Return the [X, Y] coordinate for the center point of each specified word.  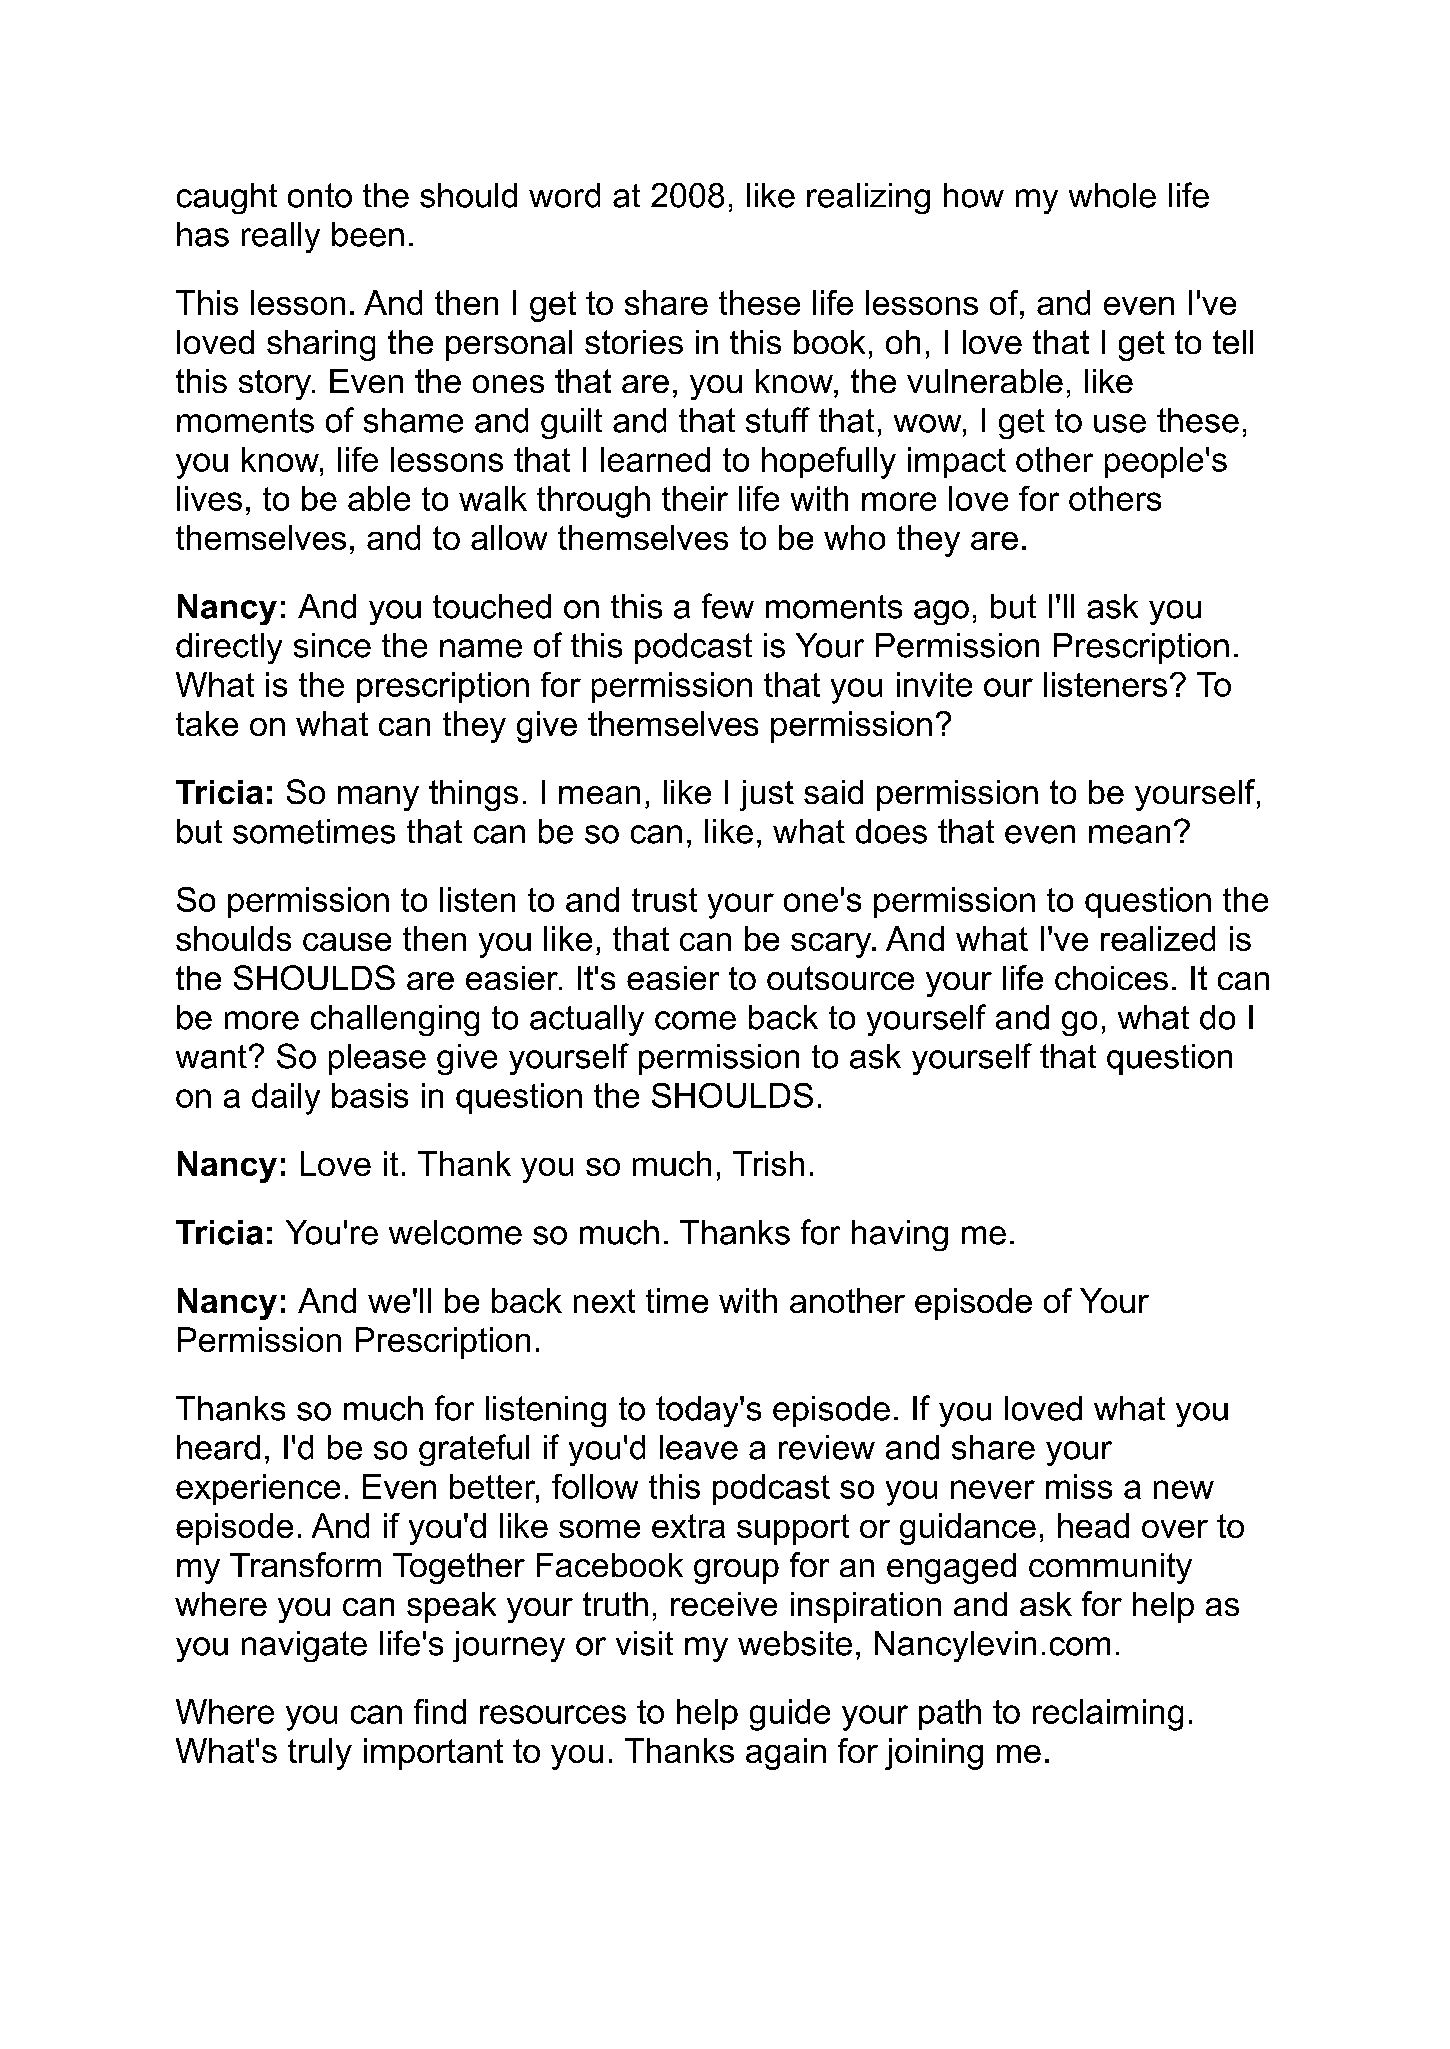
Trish [768, 1163]
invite [934, 684]
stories [634, 342]
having [900, 1235]
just [767, 795]
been [368, 234]
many [378, 798]
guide [790, 1715]
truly [320, 1754]
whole [1112, 195]
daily [286, 1099]
